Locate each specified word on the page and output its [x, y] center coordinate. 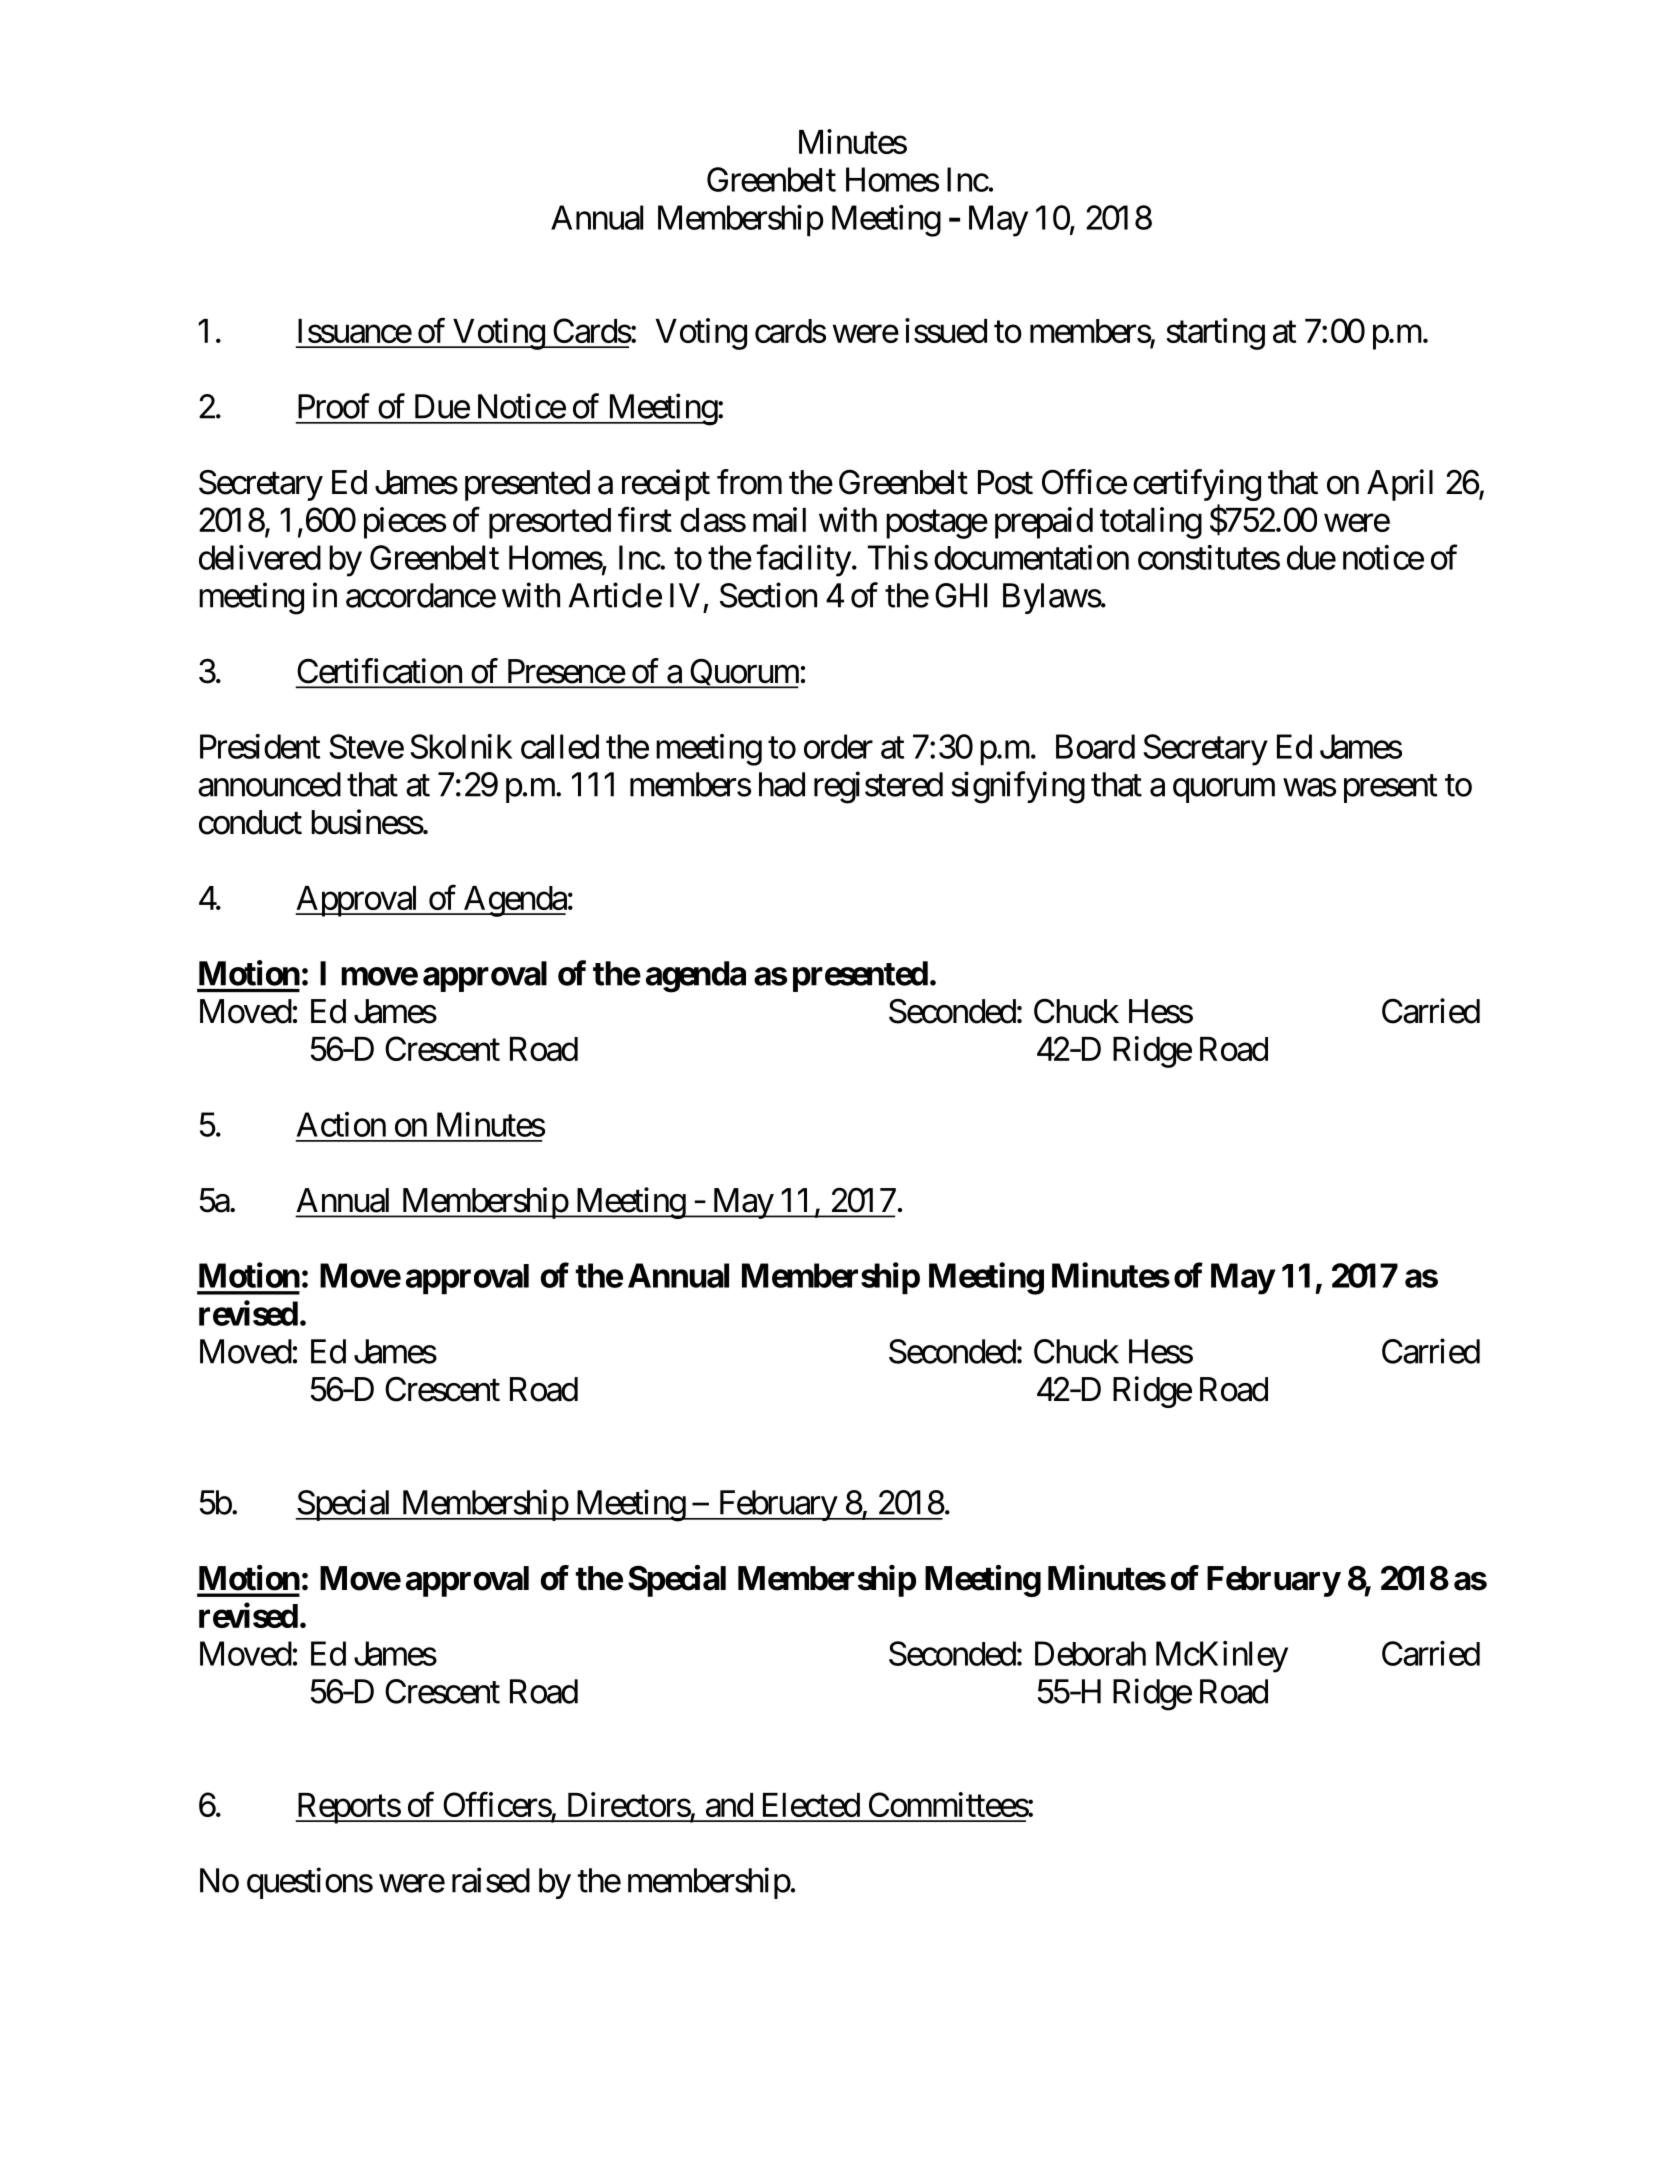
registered [878, 787]
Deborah [1090, 1653]
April [1400, 485]
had [782, 784]
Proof [334, 406]
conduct [250, 822]
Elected [811, 1805]
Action [341, 1124]
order [838, 746]
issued [946, 330]
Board [1095, 746]
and [729, 1805]
